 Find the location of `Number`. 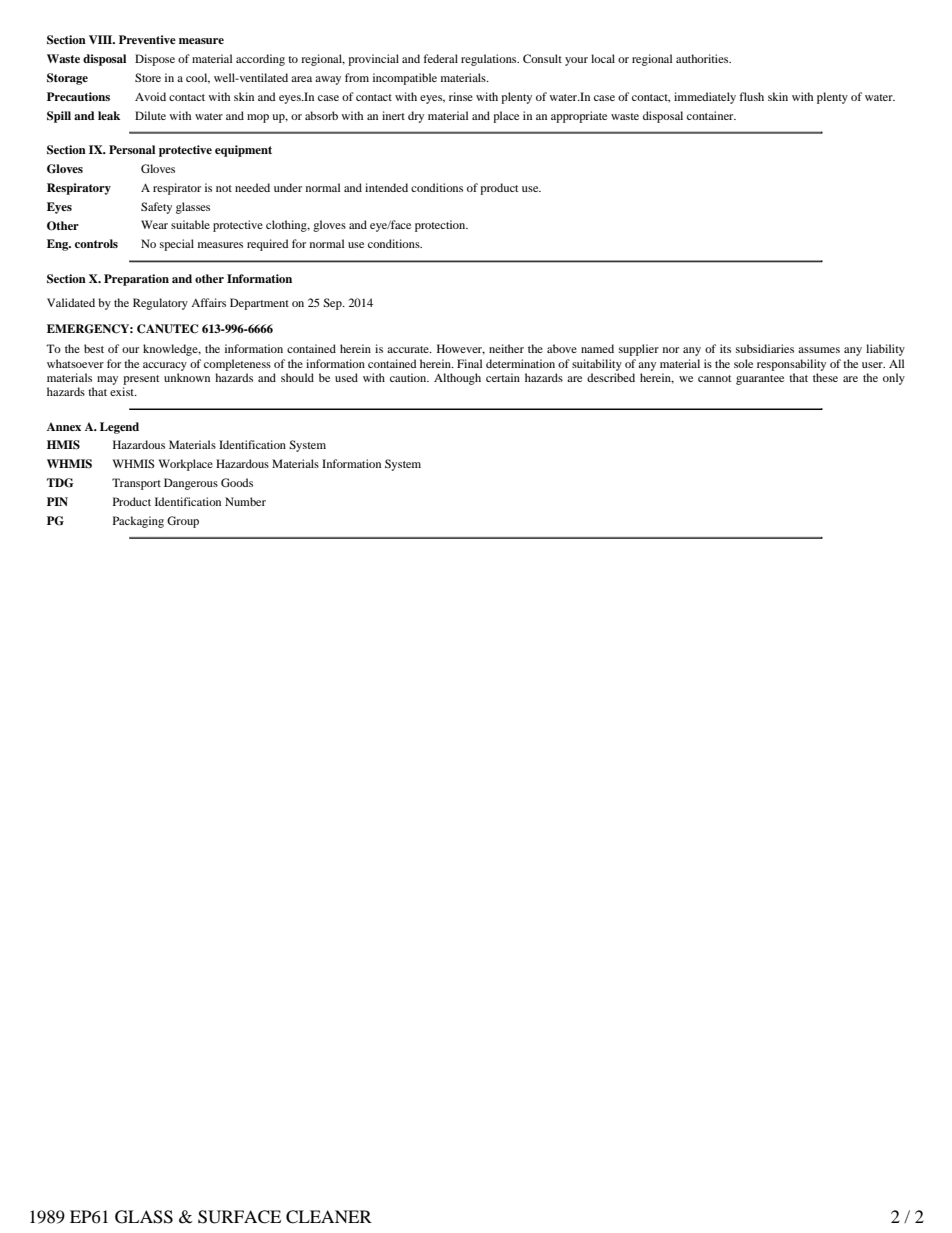

Number is located at coordinates (245, 501).
